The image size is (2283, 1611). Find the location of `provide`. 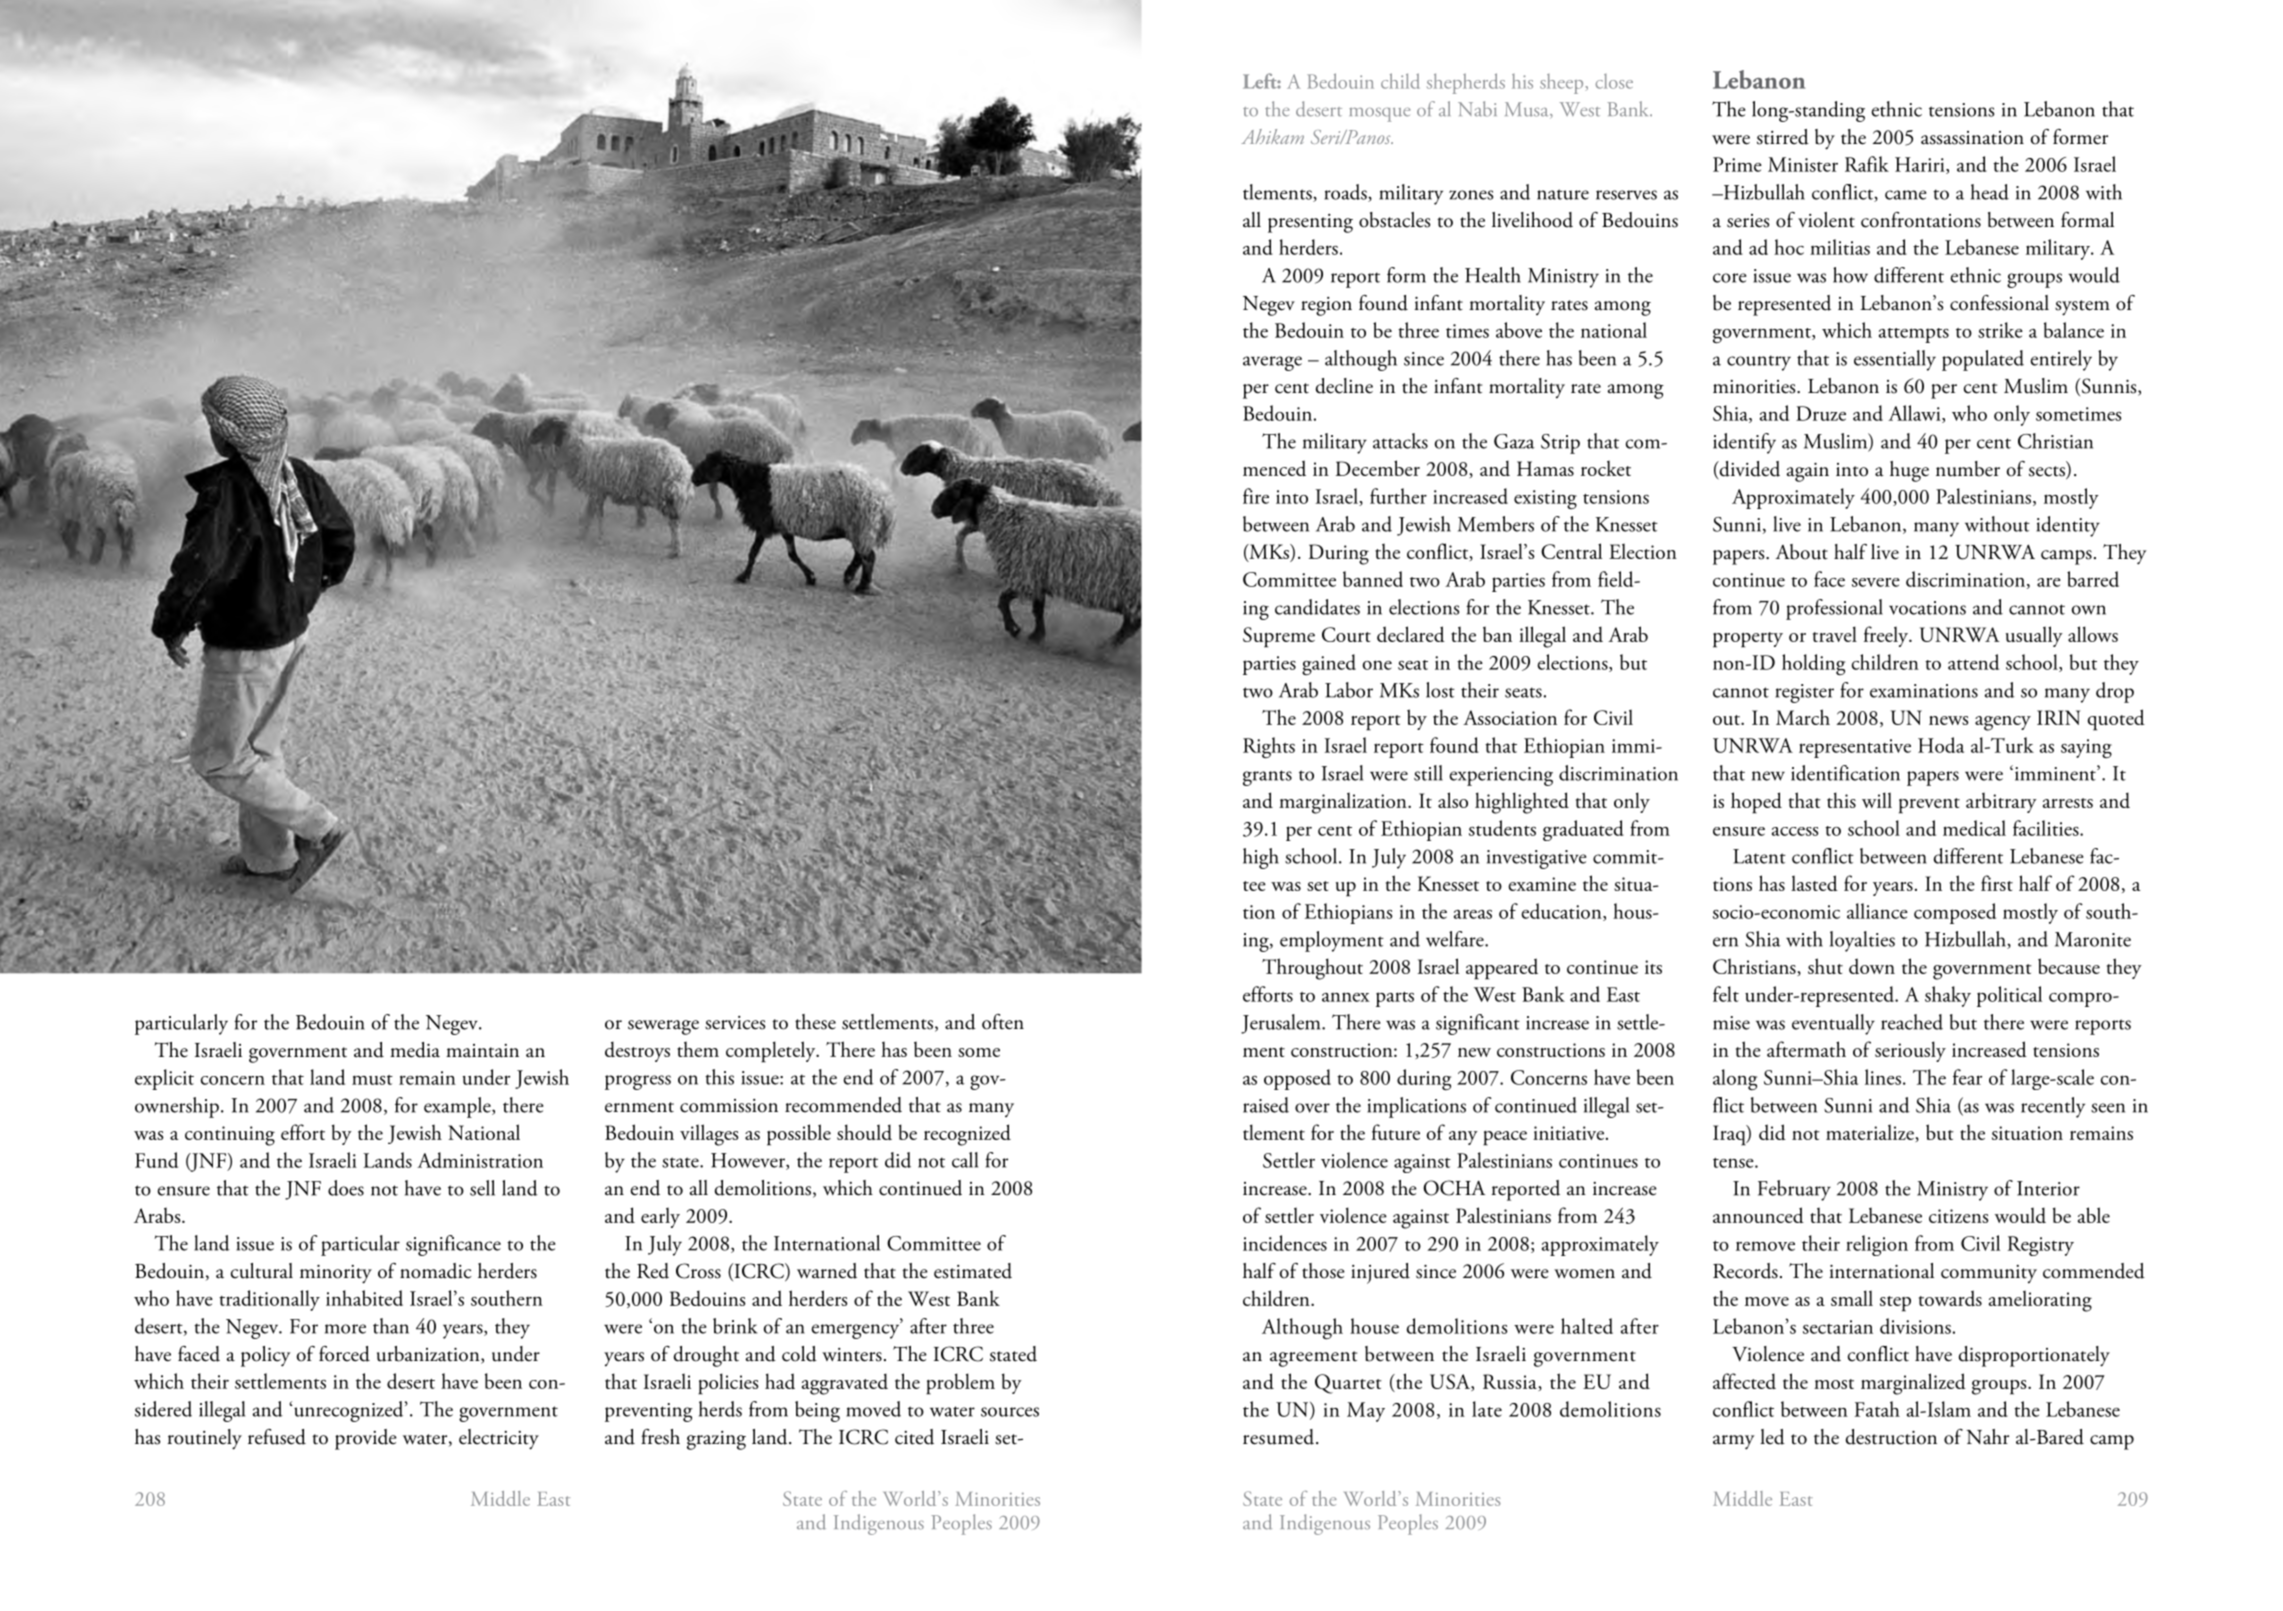

provide is located at coordinates (366, 1439).
